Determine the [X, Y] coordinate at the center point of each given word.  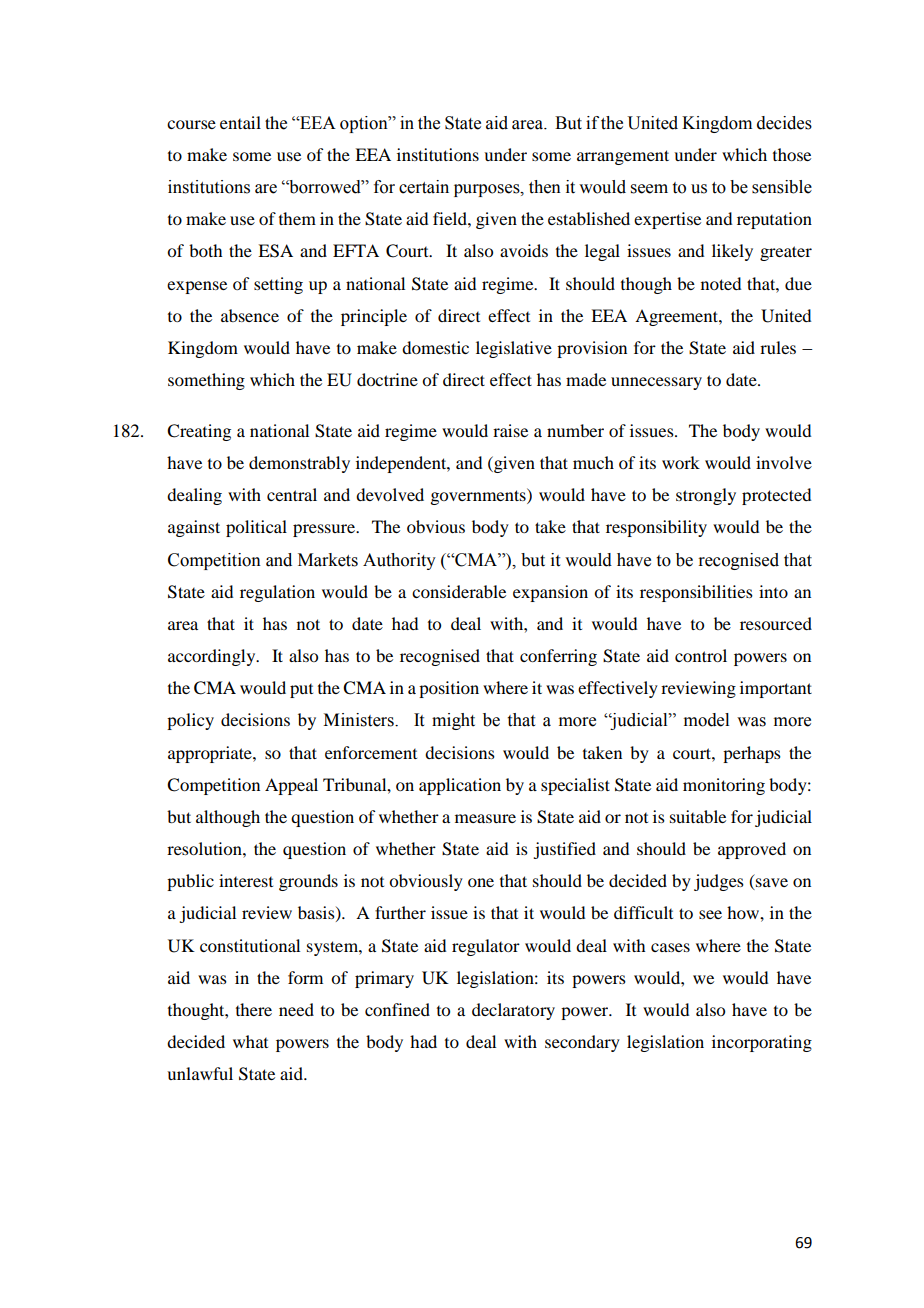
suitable [698, 816]
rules [778, 347]
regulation [277, 593]
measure [485, 818]
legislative [514, 349]
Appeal [291, 786]
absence [250, 315]
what [250, 1041]
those [792, 154]
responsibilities [696, 593]
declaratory [513, 1011]
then [545, 187]
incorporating [762, 1043]
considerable [459, 591]
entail [240, 122]
